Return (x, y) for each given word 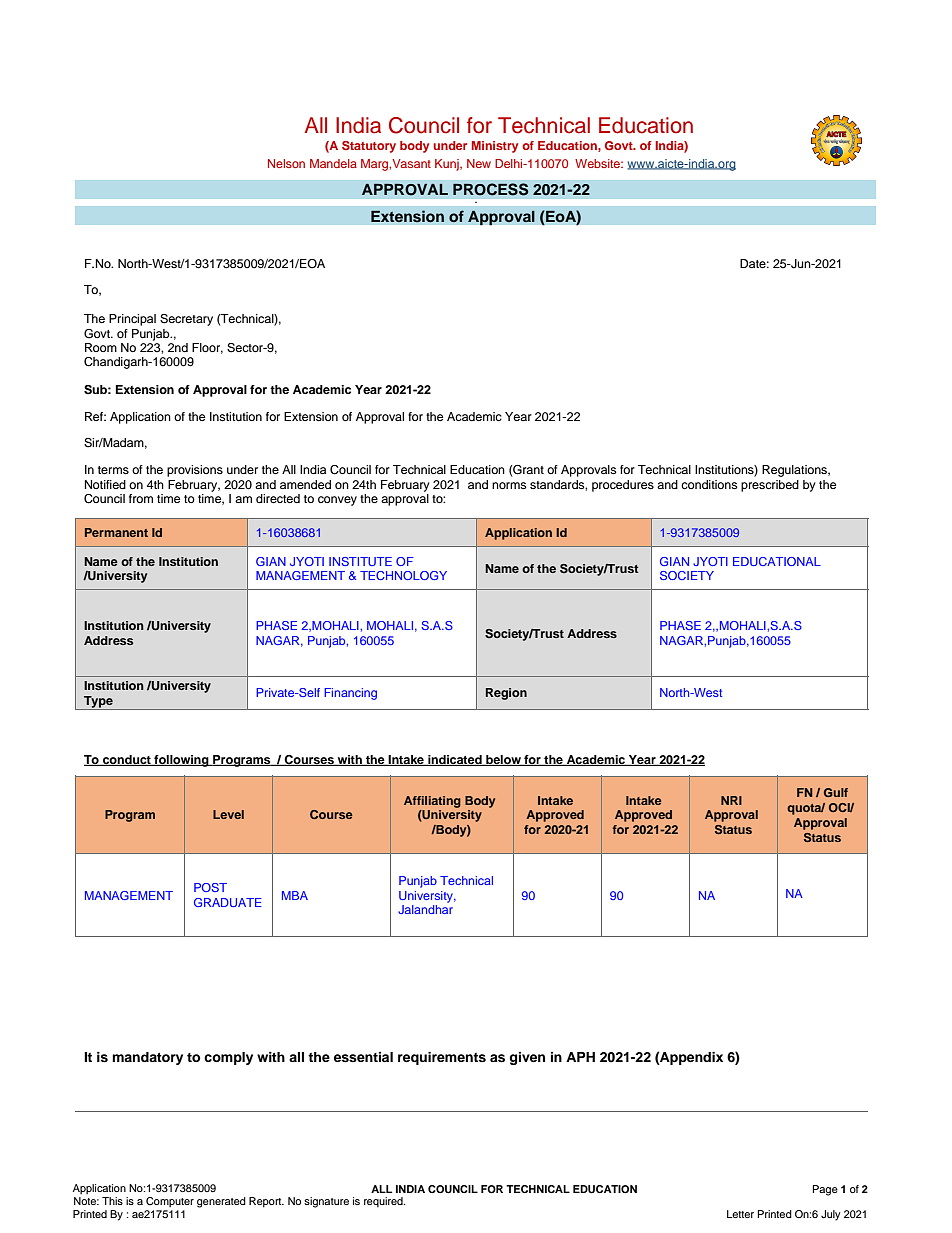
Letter (740, 1214)
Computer (170, 1202)
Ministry (495, 147)
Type (98, 703)
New (479, 163)
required (384, 1202)
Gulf (836, 792)
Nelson (286, 163)
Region (506, 694)
